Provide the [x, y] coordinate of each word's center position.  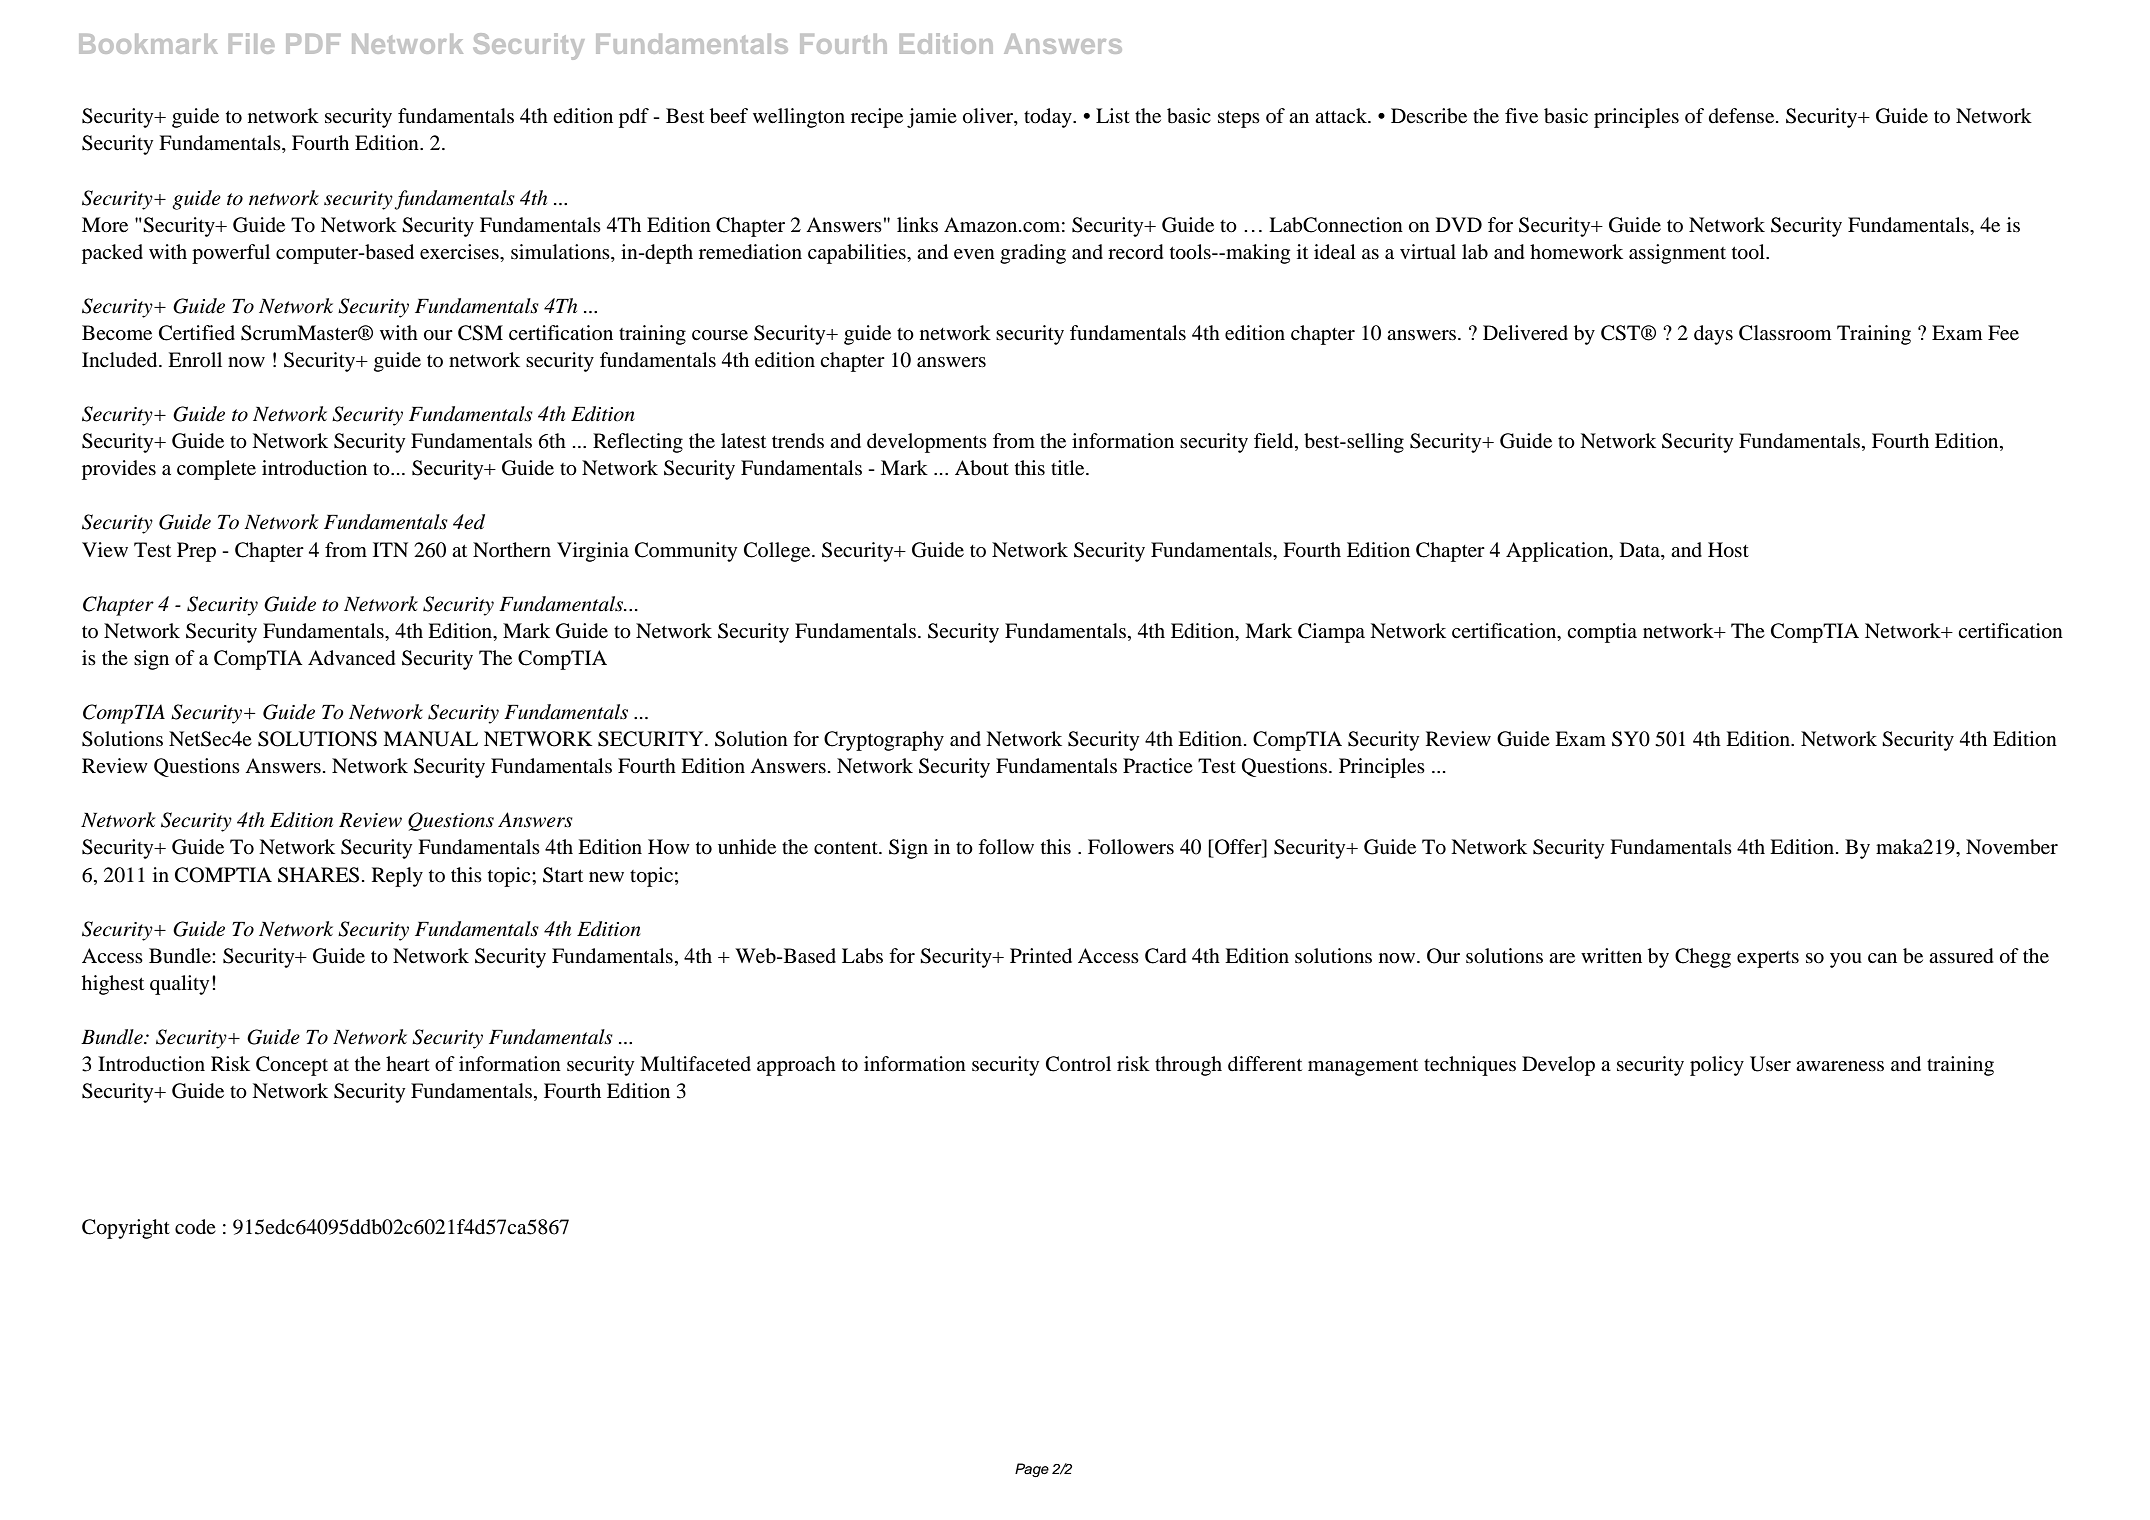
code [195, 1227]
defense [1743, 116]
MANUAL [430, 739]
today [1049, 118]
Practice [1158, 765]
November [2012, 847]
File [251, 43]
